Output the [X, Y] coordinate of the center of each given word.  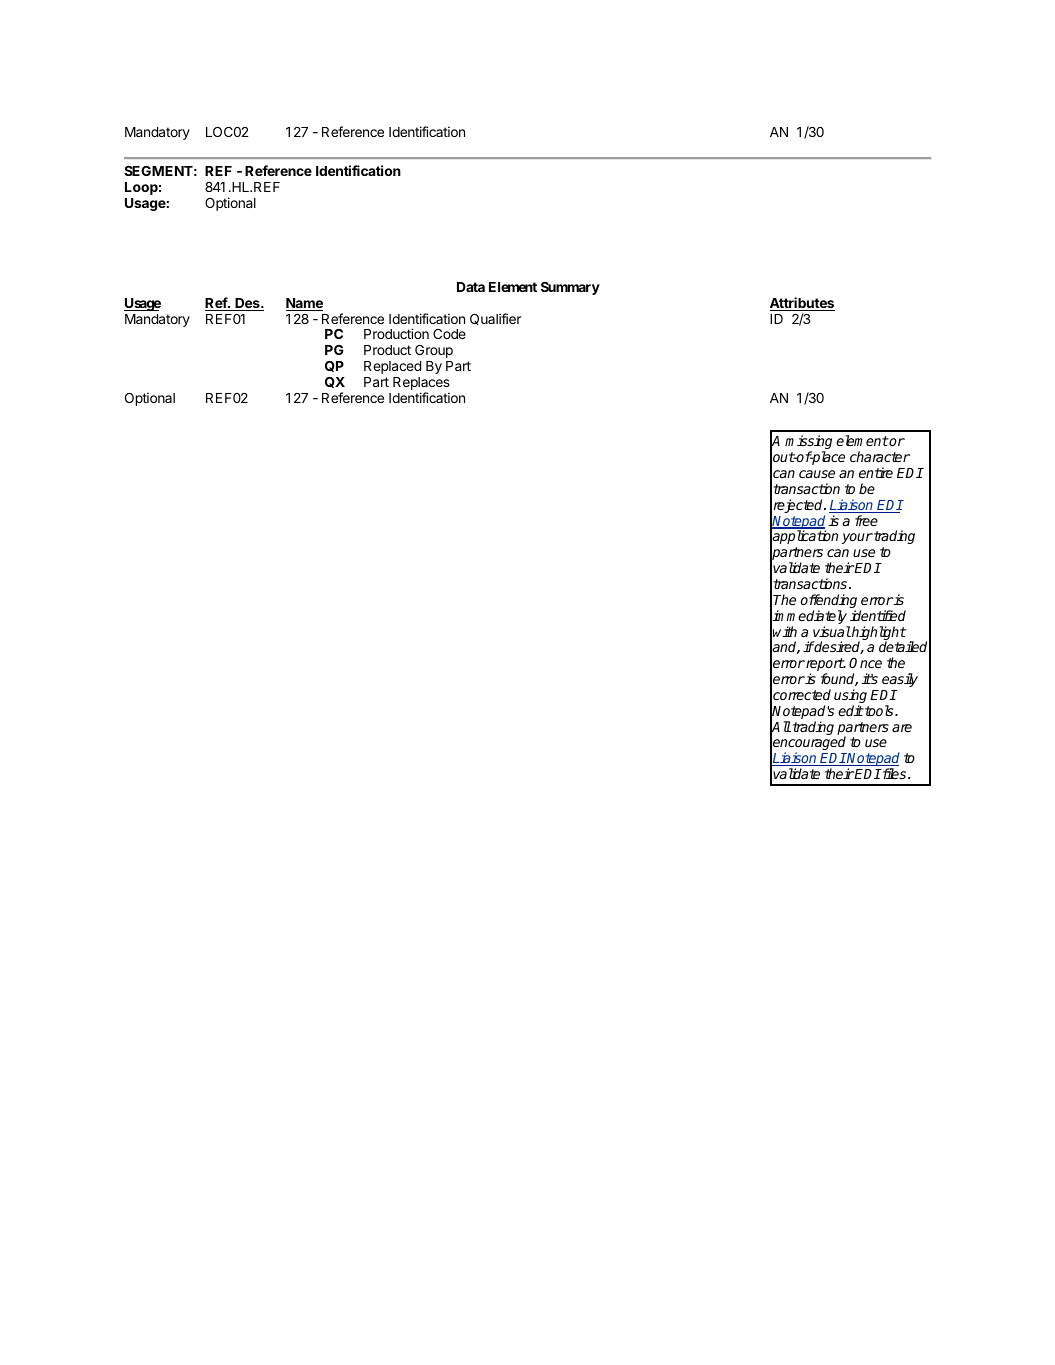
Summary [570, 288]
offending [829, 602]
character [880, 456]
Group [434, 351]
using [850, 697]
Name [304, 304]
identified [878, 615]
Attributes [802, 304]
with [785, 631]
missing [808, 443]
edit [851, 710]
